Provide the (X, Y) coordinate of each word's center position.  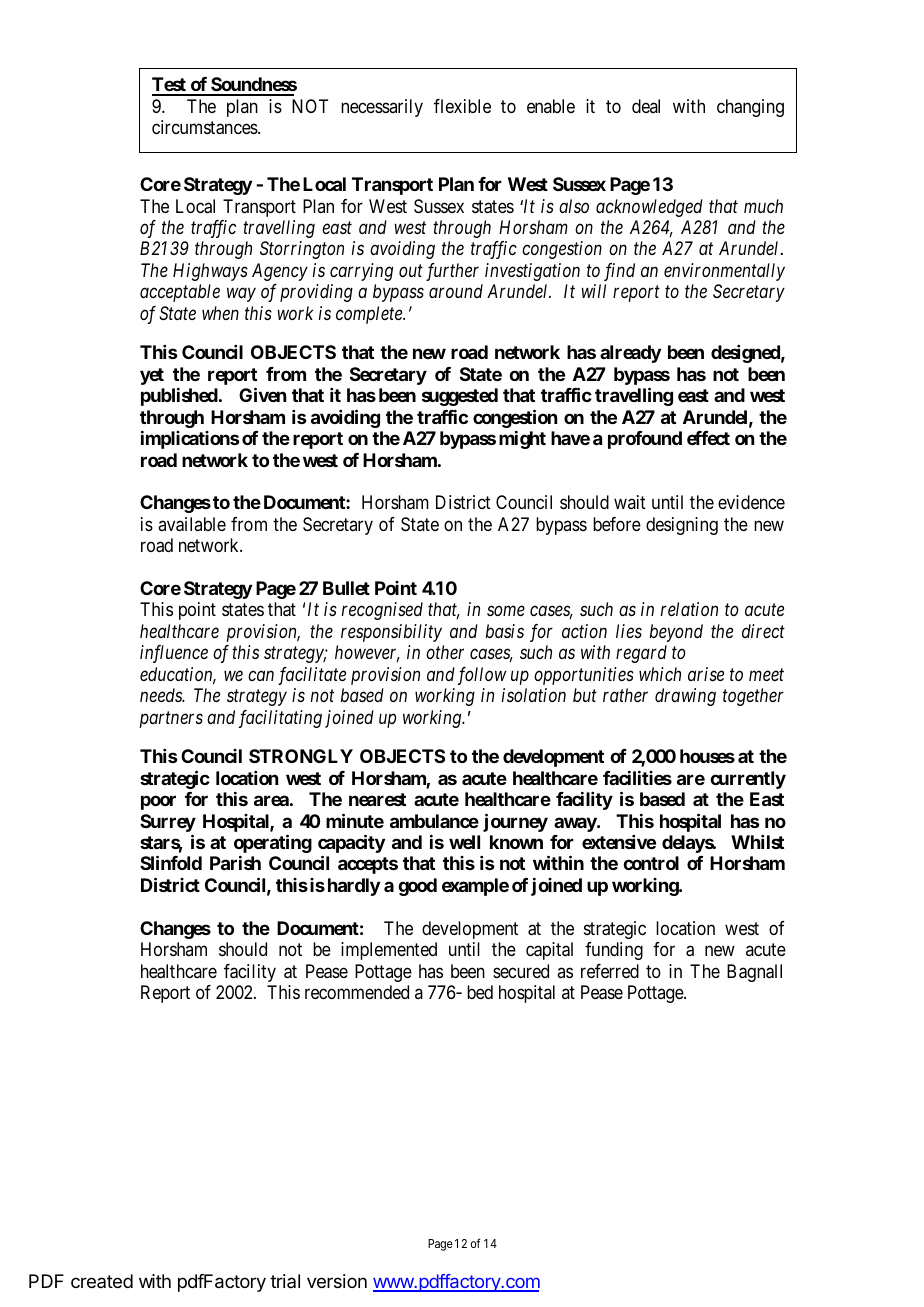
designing (682, 526)
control (651, 863)
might (522, 439)
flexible (462, 106)
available (192, 524)
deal (646, 106)
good (417, 887)
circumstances (205, 127)
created (102, 1281)
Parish (235, 863)
